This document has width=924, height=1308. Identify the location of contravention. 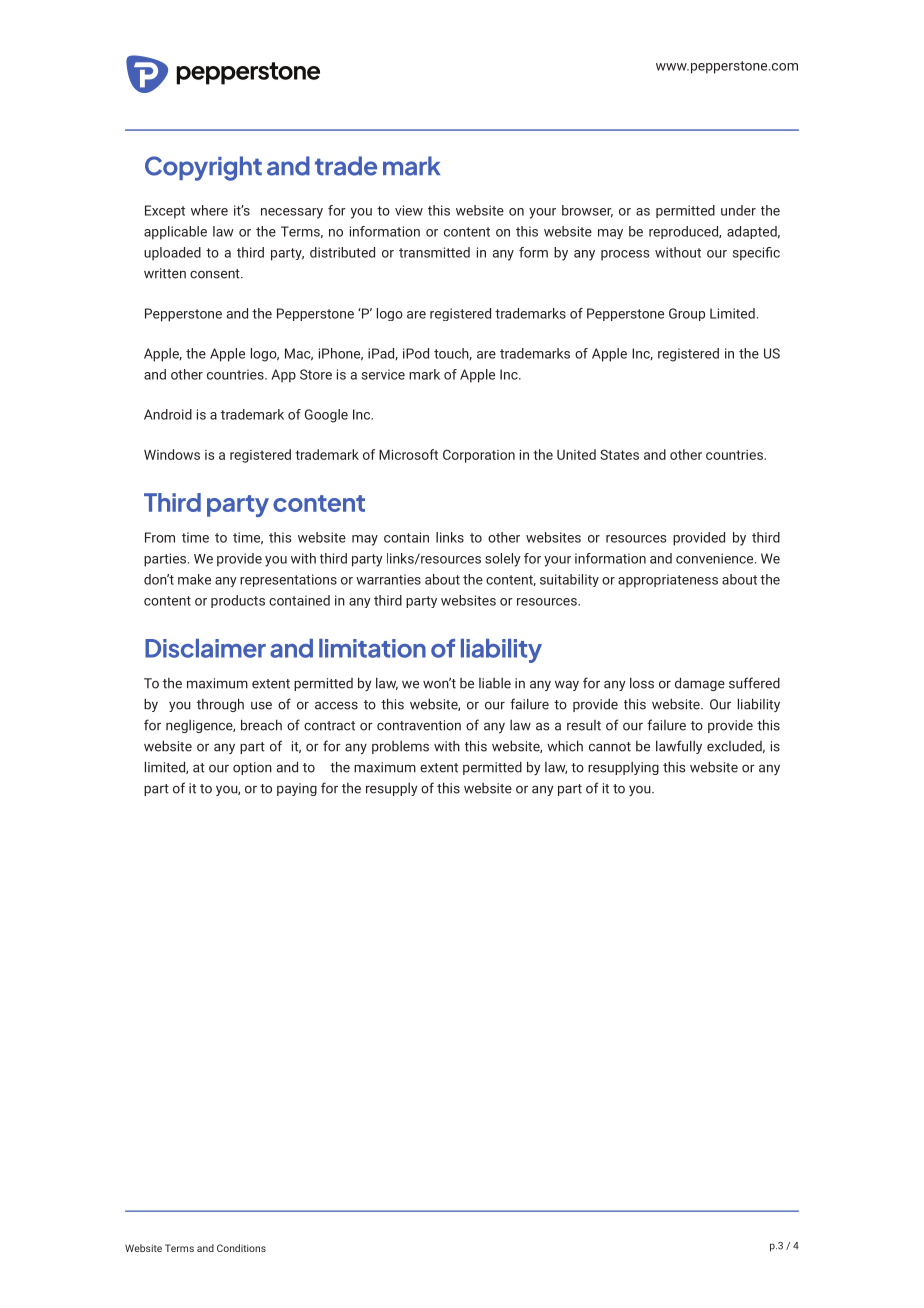
(419, 725).
